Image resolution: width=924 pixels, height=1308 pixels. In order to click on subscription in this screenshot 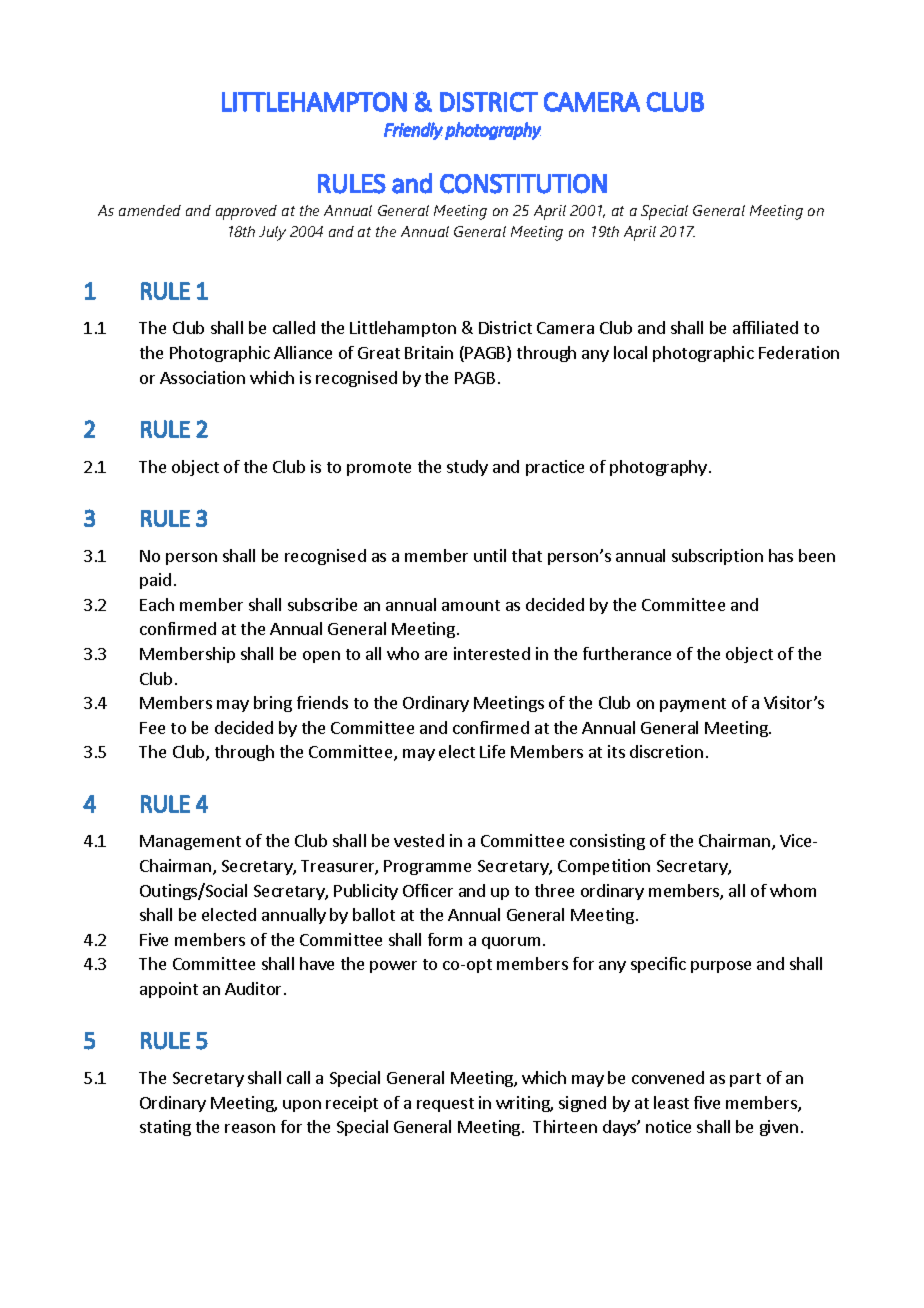, I will do `click(717, 557)`.
